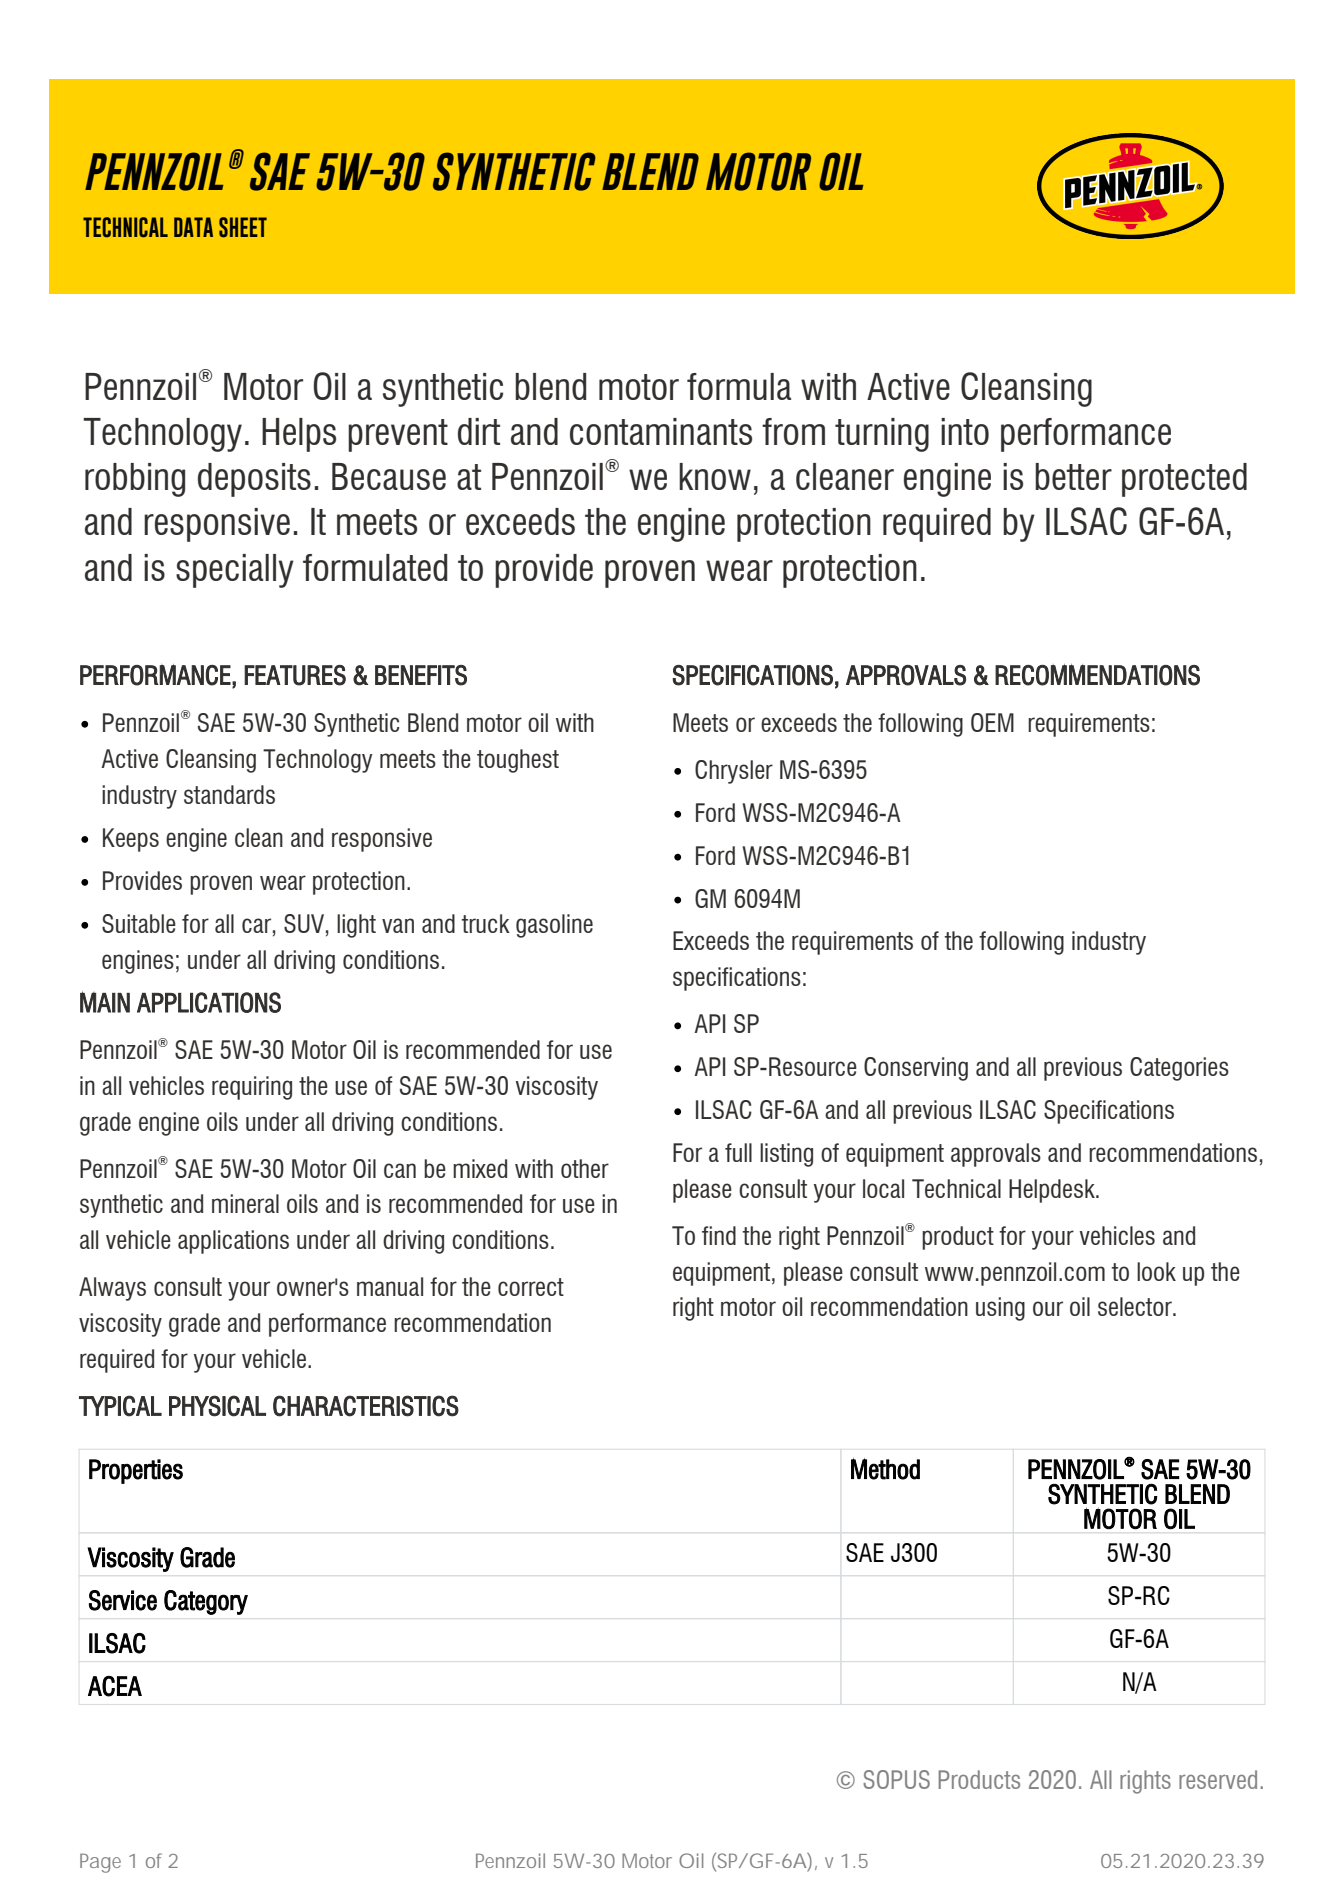 The image size is (1344, 1902). What do you see at coordinates (661, 431) in the screenshot?
I see `contaminants` at bounding box center [661, 431].
